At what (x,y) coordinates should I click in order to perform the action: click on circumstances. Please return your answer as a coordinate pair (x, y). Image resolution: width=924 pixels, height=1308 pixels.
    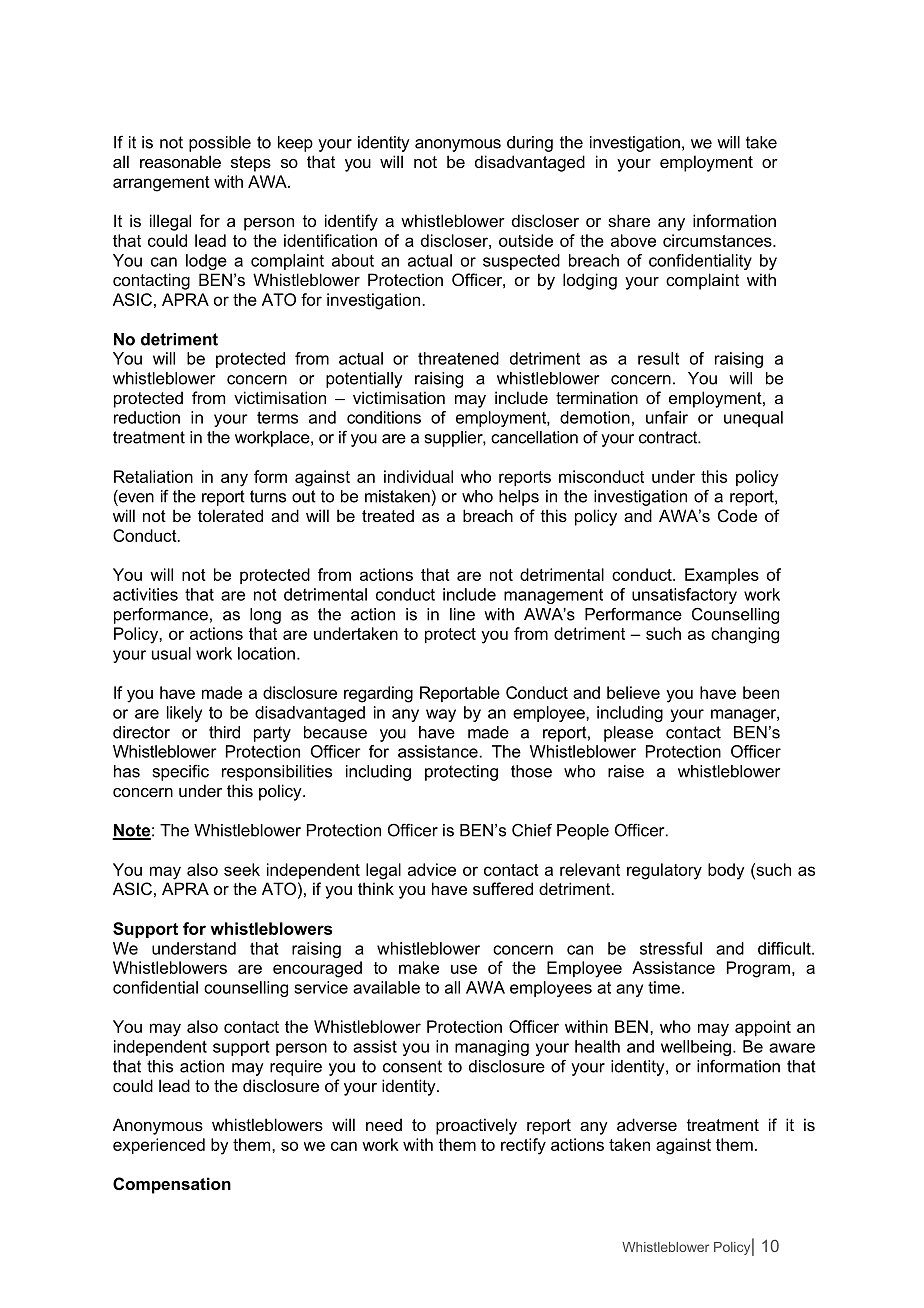
    Looking at the image, I should click on (718, 240).
